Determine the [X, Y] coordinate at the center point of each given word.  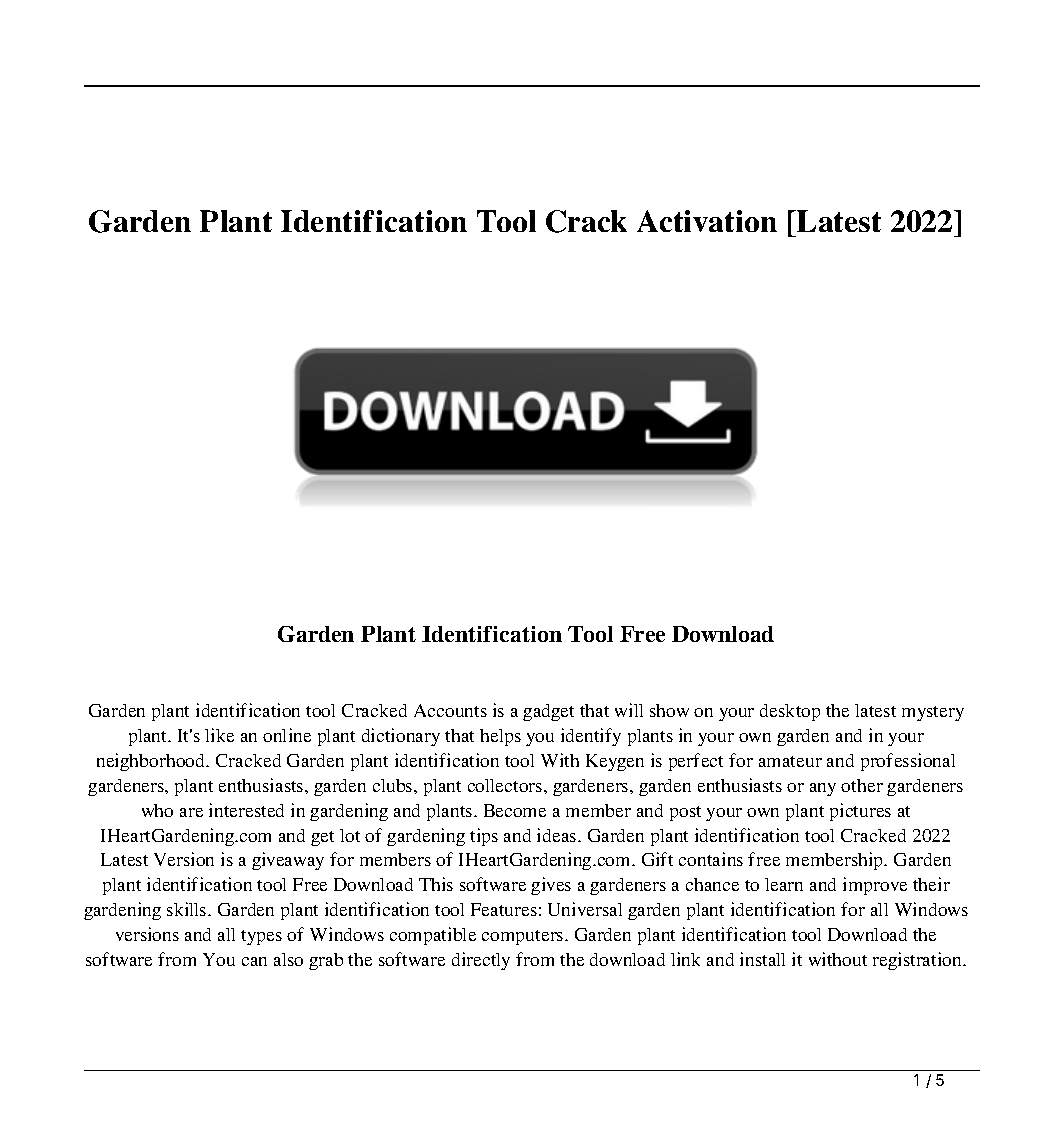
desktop [790, 712]
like [219, 735]
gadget [548, 712]
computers [524, 937]
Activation [707, 221]
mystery [933, 713]
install [762, 959]
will [629, 710]
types [261, 937]
